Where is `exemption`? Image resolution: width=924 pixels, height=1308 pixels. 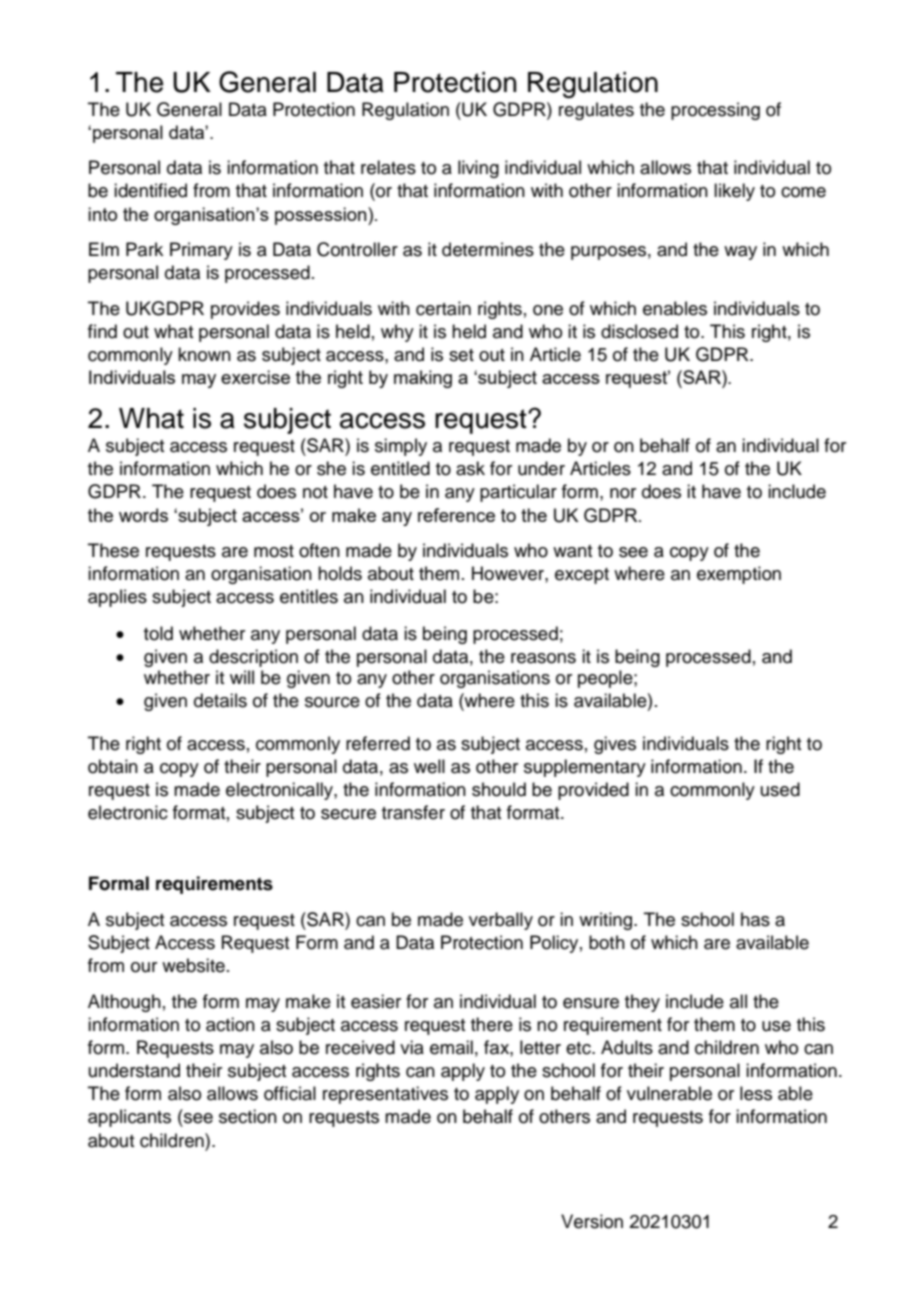
exemption is located at coordinates (739, 575).
